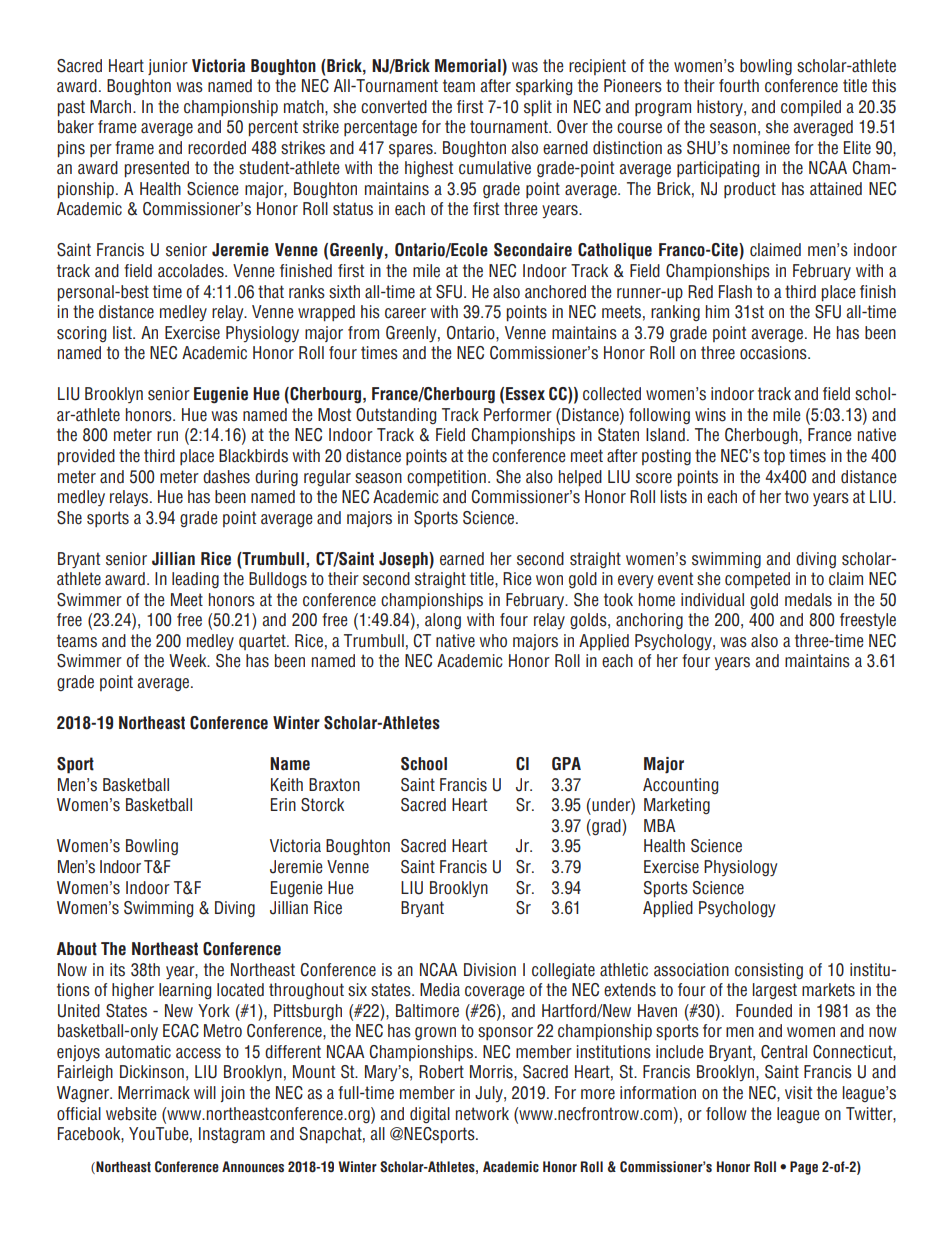 The height and width of the page is (1233, 952). I want to click on website, so click(131, 1114).
